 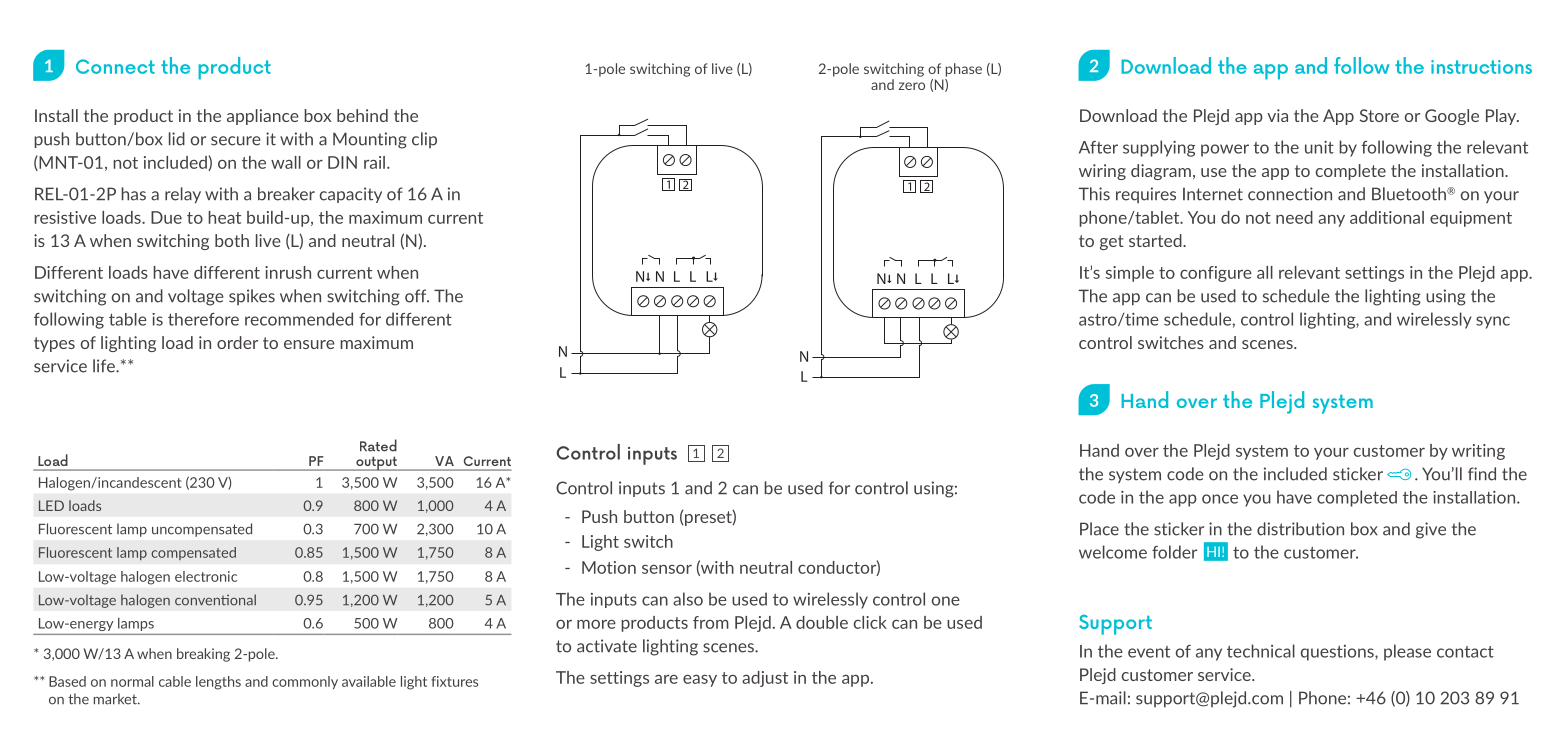 I want to click on appliance, so click(x=263, y=117).
